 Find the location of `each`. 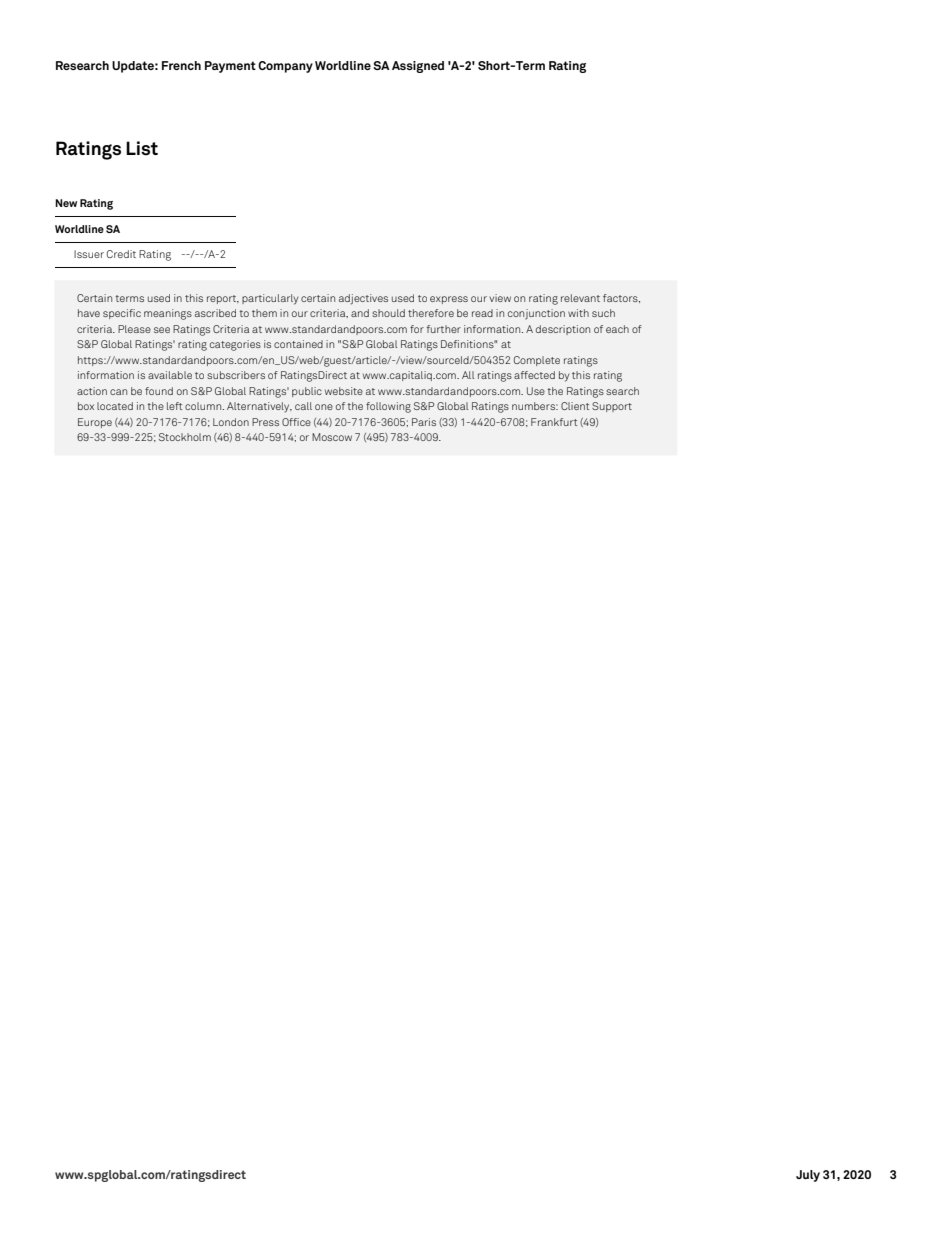

each is located at coordinates (617, 329).
